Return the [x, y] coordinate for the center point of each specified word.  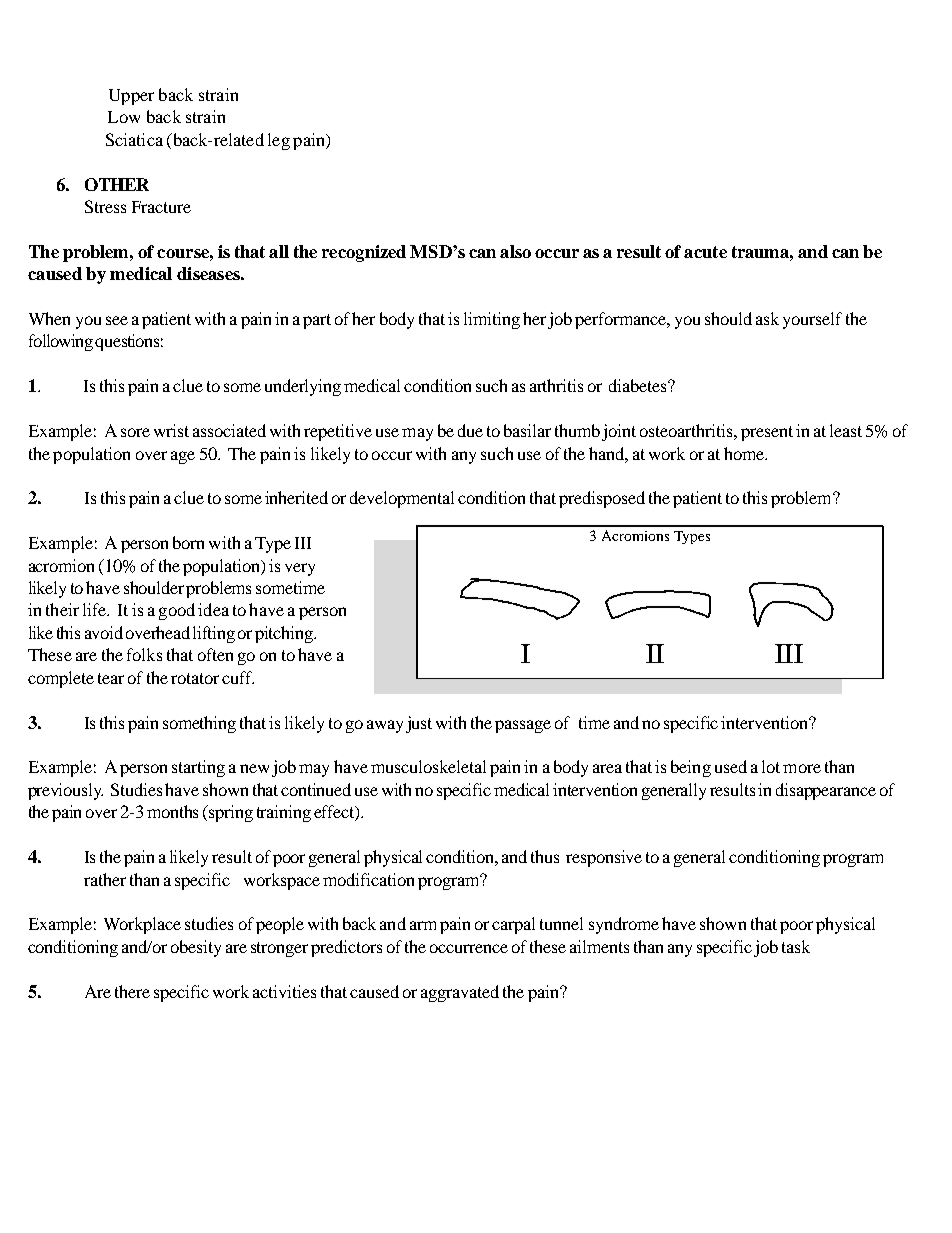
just [419, 724]
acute [705, 252]
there [132, 991]
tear [111, 678]
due [470, 430]
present [767, 433]
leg [279, 141]
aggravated [460, 993]
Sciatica [134, 139]
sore [135, 432]
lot [771, 766]
